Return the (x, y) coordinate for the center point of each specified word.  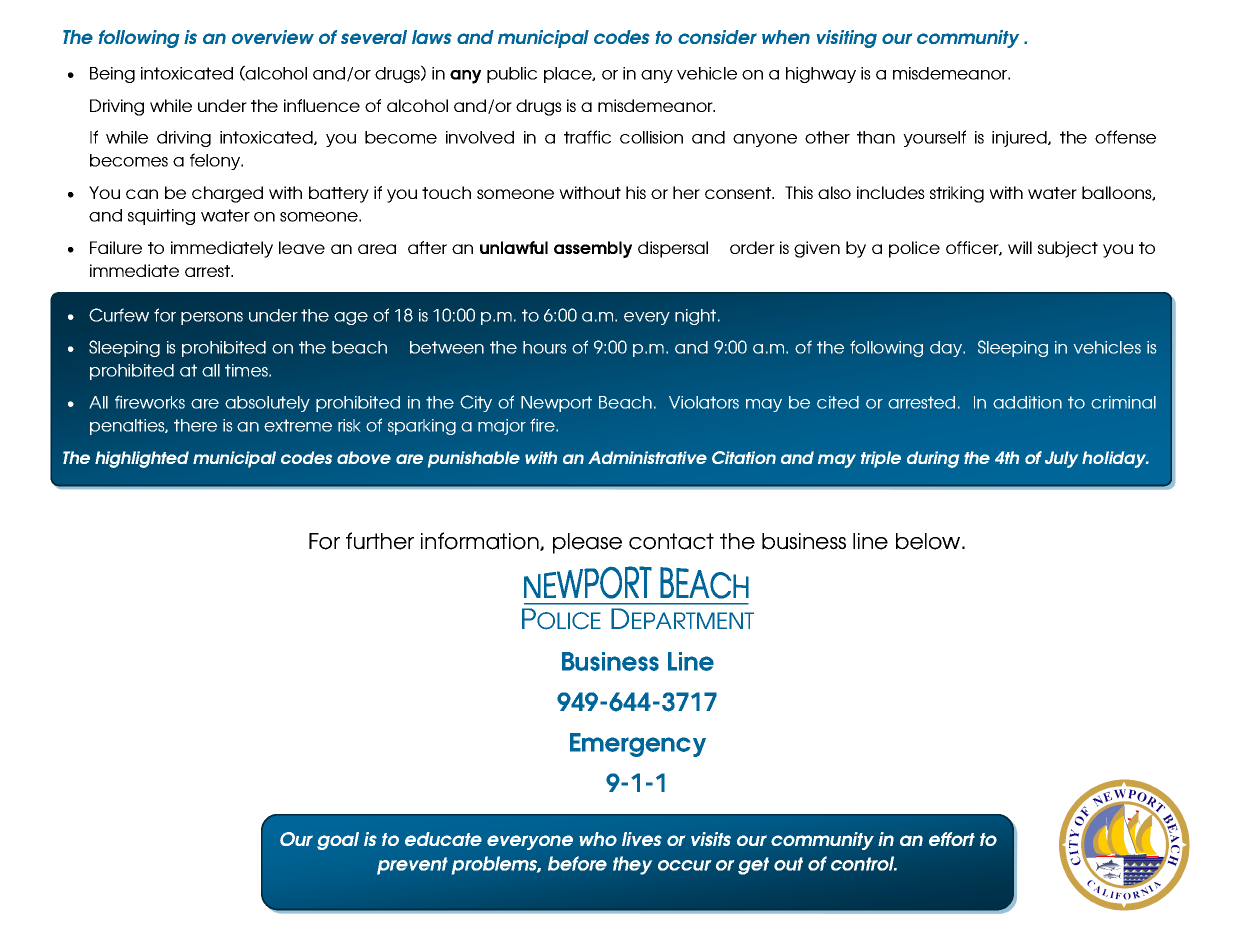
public (512, 75)
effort (952, 839)
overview (273, 37)
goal (338, 841)
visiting (847, 39)
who (598, 839)
